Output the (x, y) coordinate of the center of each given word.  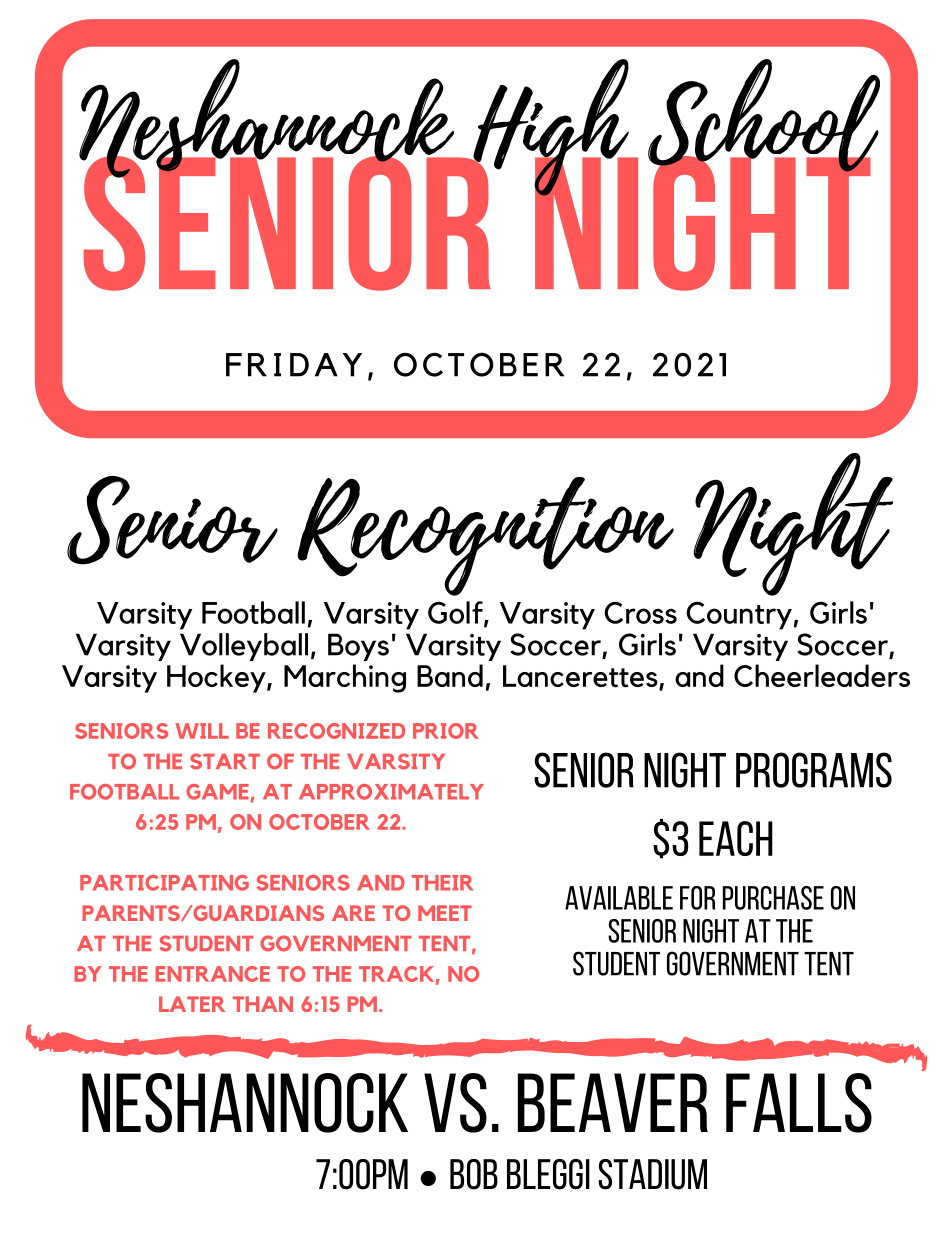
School (764, 117)
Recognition (485, 536)
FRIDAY (294, 365)
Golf (456, 613)
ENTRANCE (212, 974)
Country (739, 615)
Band (450, 675)
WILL (202, 731)
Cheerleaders (822, 675)
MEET (445, 913)
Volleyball (244, 647)
